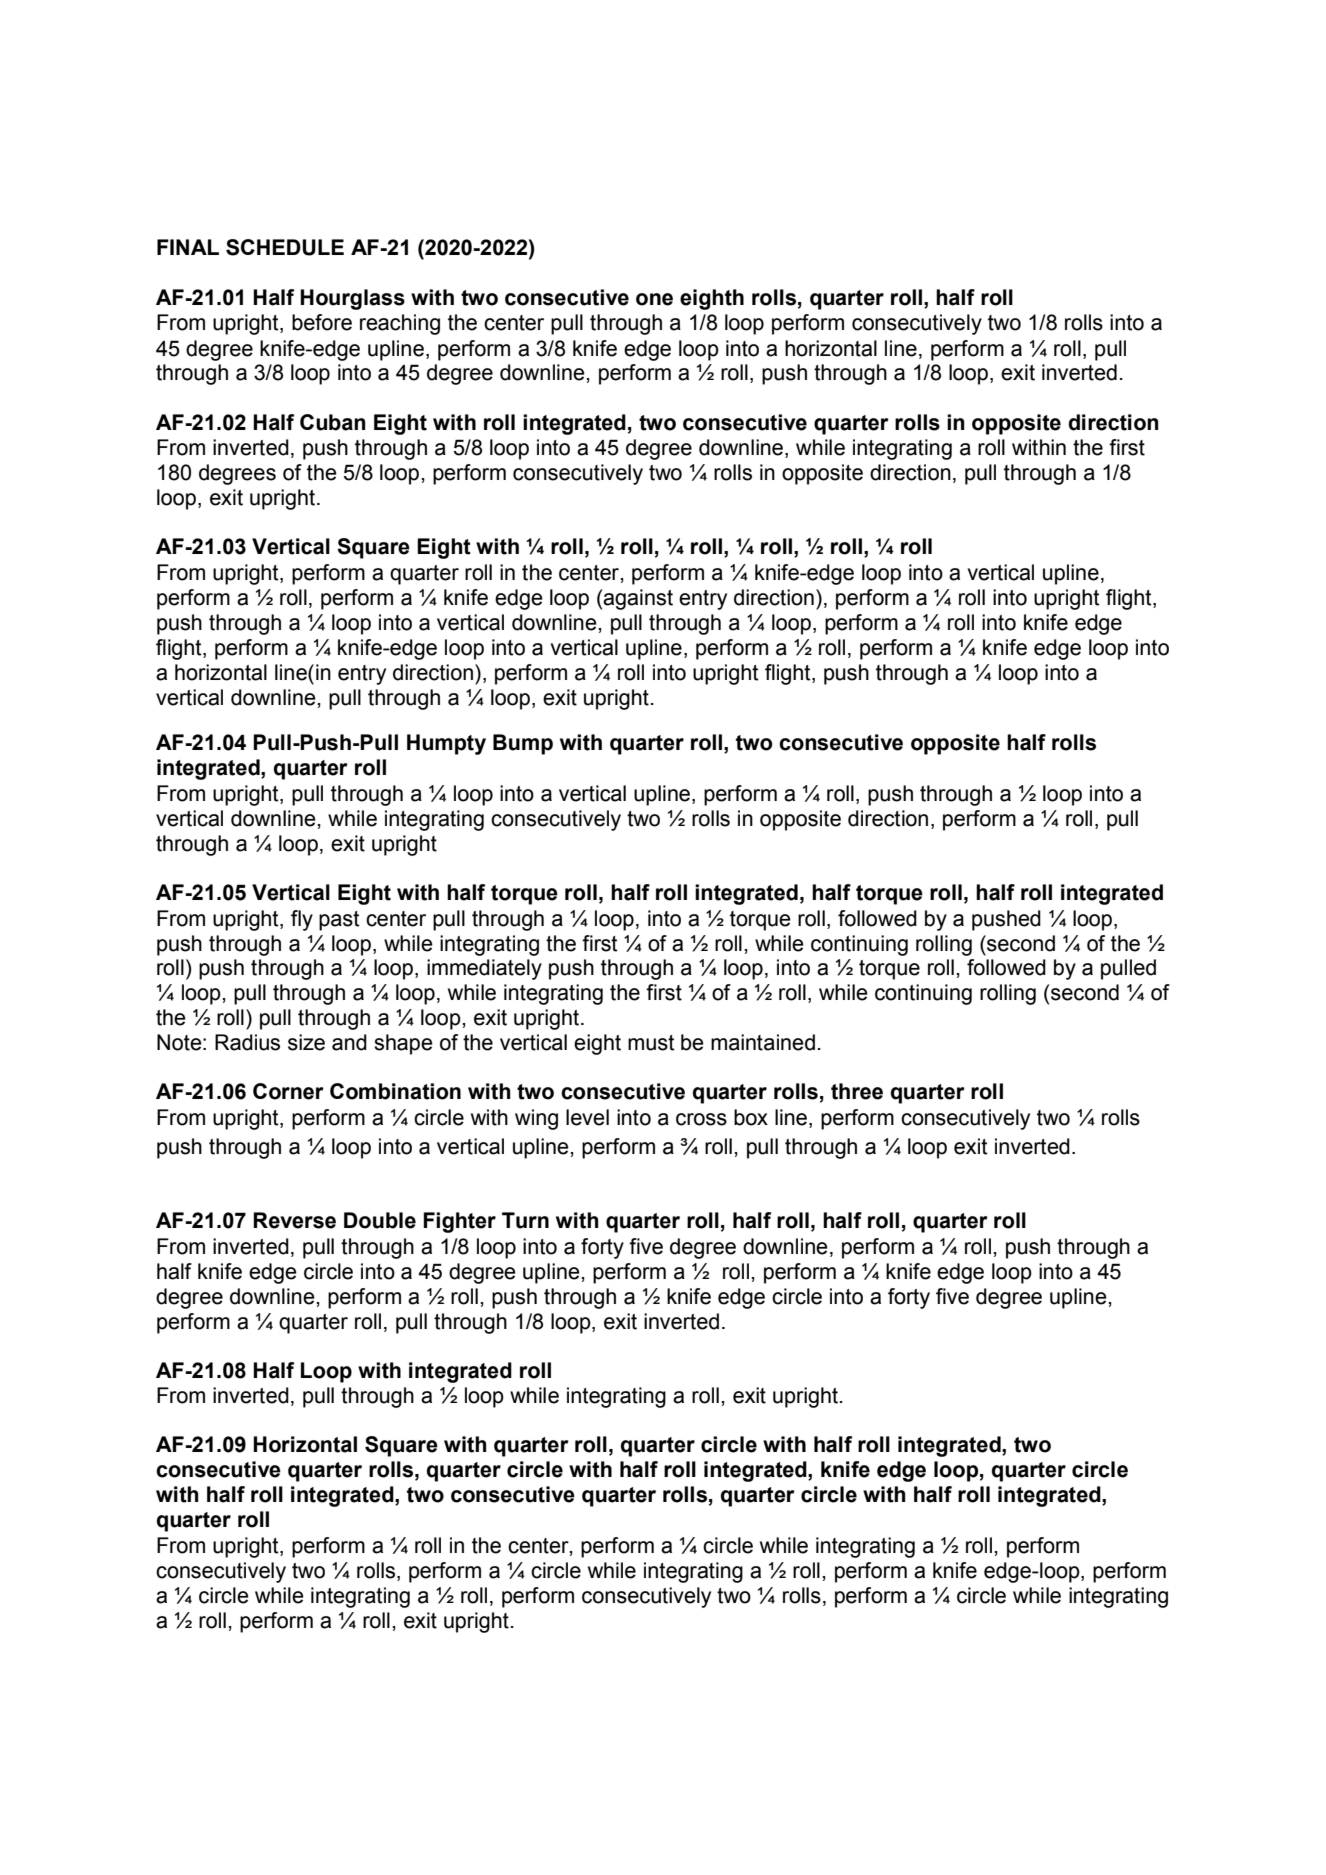  I want to click on one, so click(654, 299).
